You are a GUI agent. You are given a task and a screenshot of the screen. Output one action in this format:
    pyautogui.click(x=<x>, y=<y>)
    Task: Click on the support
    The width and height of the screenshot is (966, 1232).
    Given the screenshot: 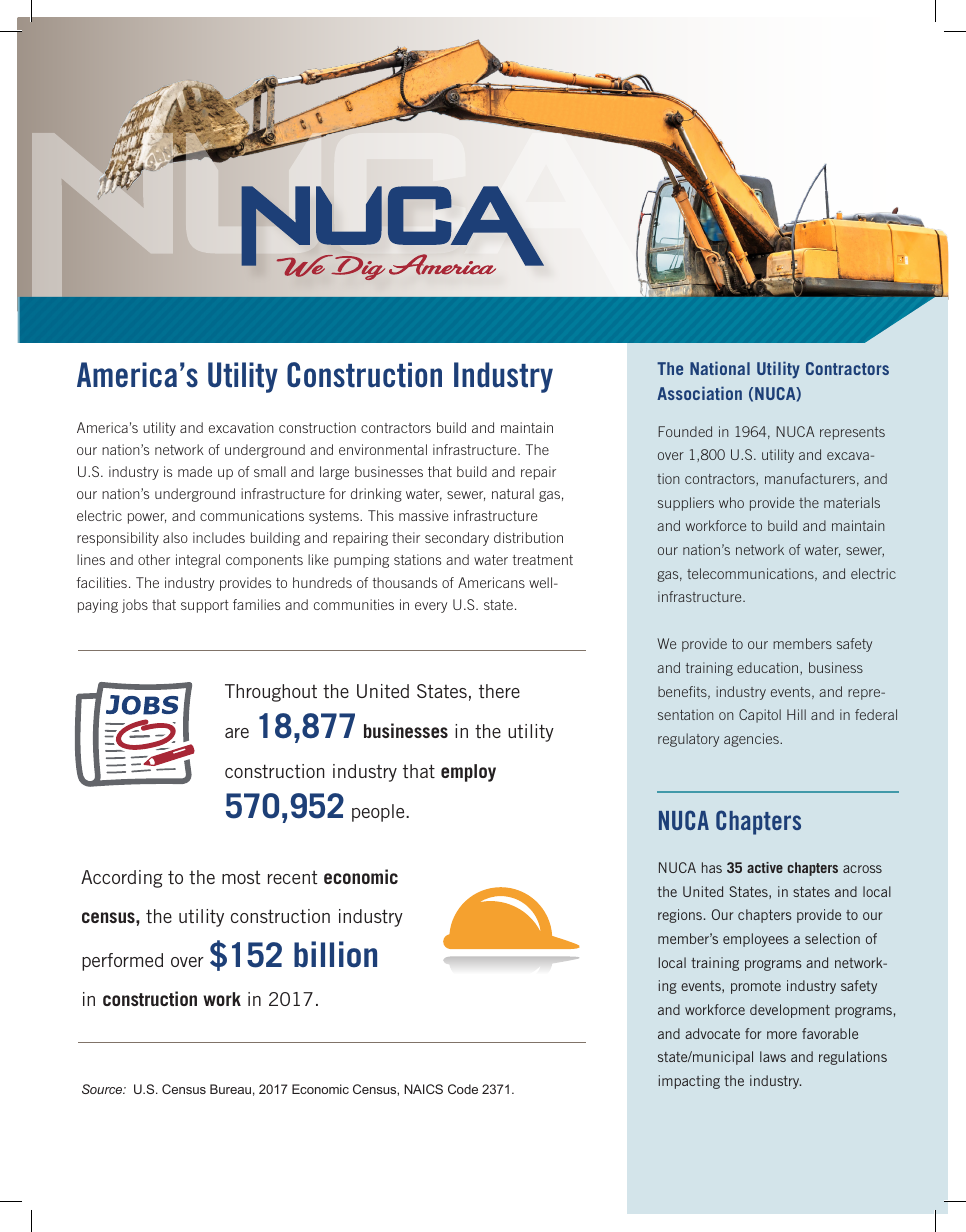 What is the action you would take?
    pyautogui.click(x=205, y=606)
